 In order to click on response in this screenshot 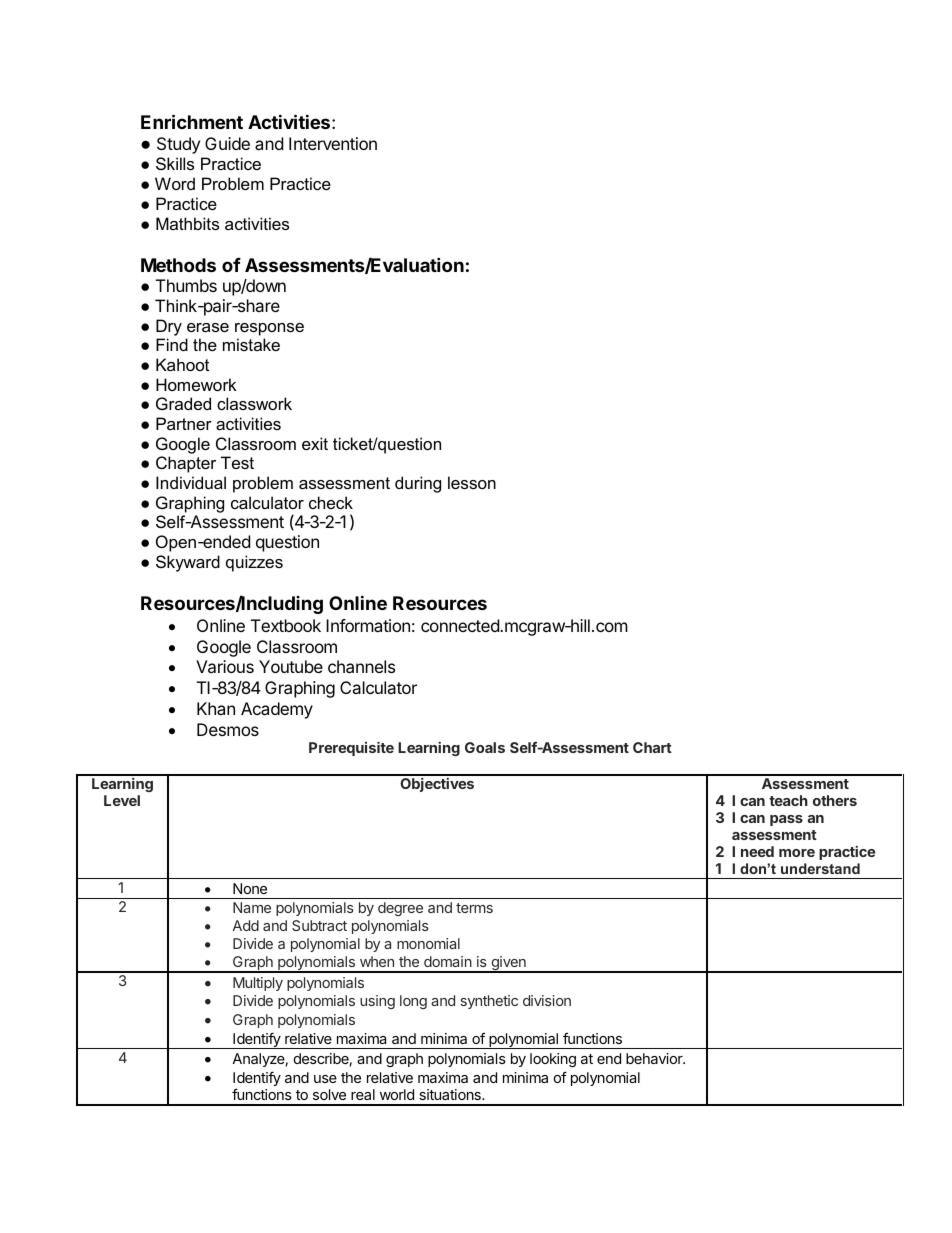, I will do `click(269, 329)`.
